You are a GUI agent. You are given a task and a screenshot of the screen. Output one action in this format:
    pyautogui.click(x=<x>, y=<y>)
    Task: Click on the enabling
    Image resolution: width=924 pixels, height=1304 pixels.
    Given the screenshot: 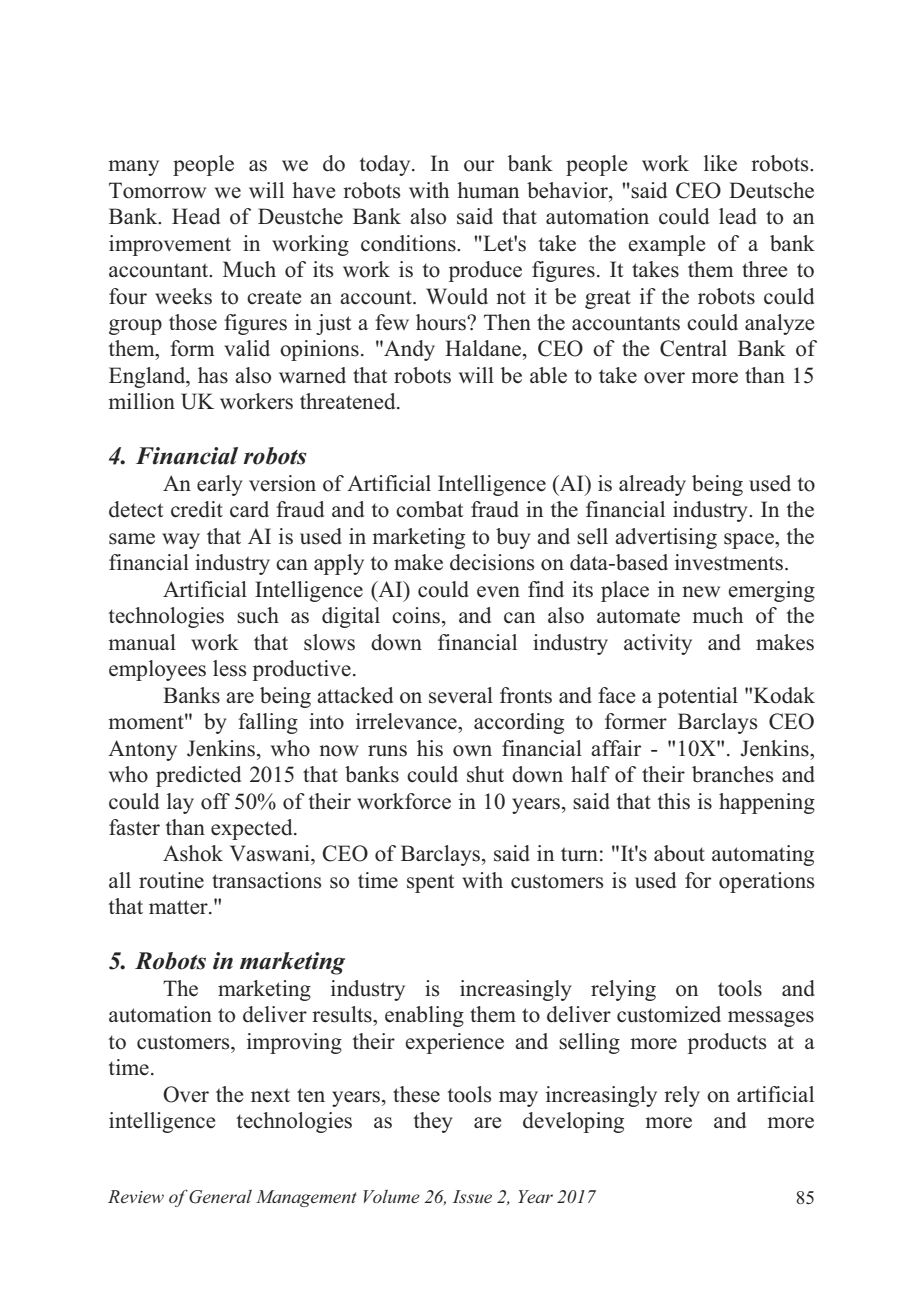 What is the action you would take?
    pyautogui.click(x=424, y=1016)
